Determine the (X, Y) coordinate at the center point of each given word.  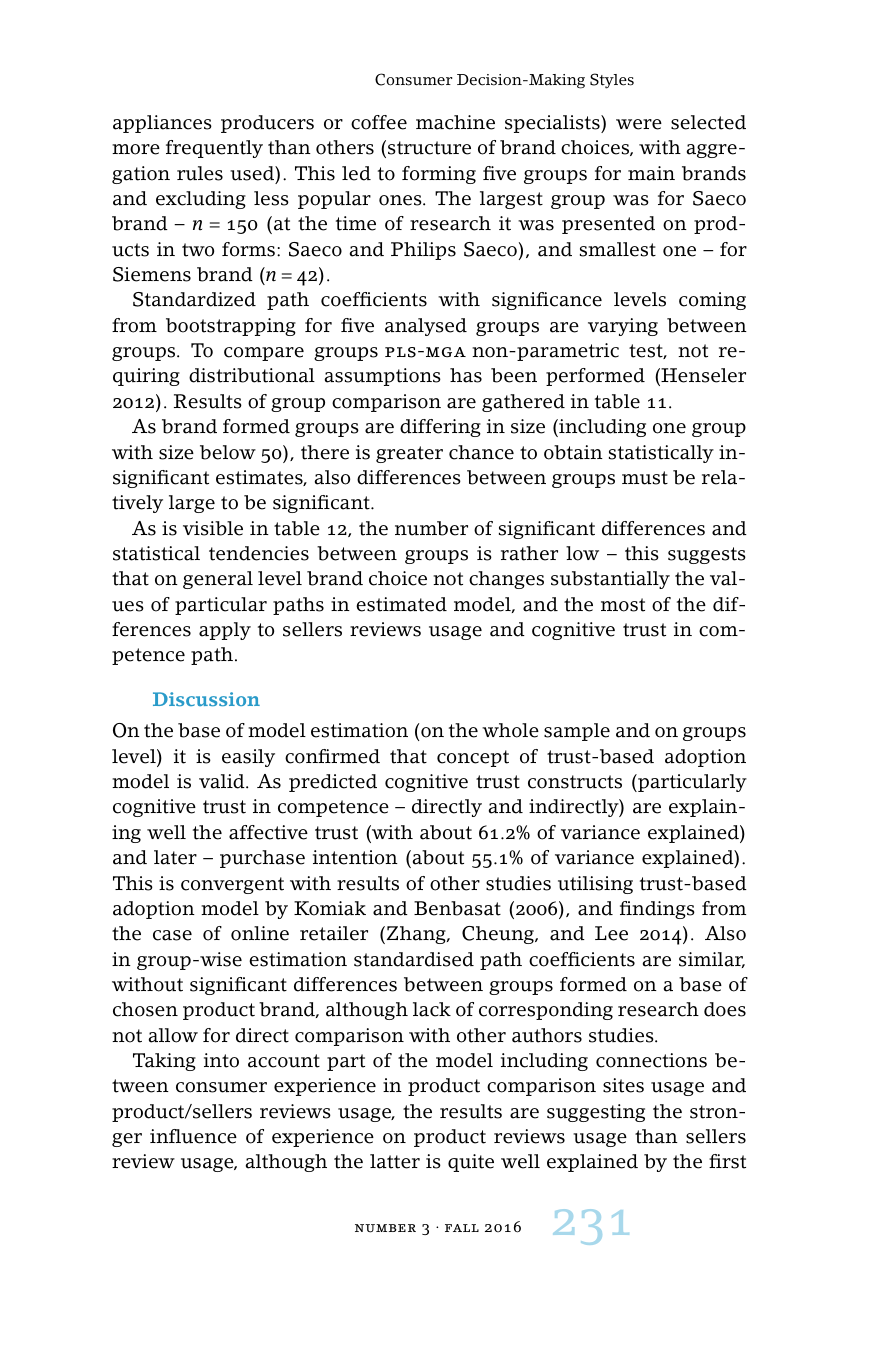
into (221, 1060)
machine (455, 122)
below (228, 452)
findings (657, 910)
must (645, 478)
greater (409, 454)
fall (462, 1228)
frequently (214, 149)
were (639, 124)
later (175, 857)
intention (355, 857)
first (727, 1161)
